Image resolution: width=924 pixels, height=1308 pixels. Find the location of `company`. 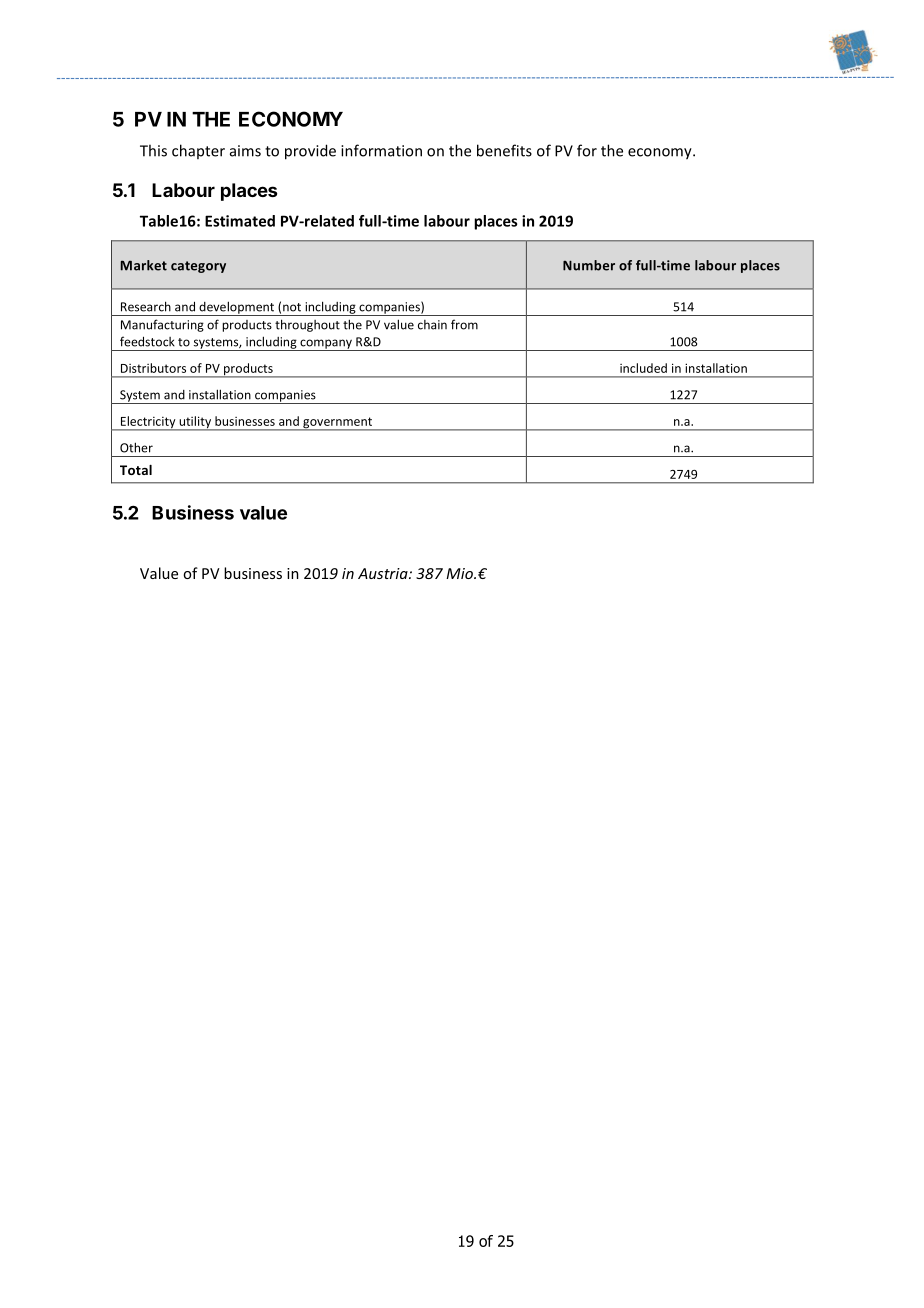

company is located at coordinates (326, 345).
